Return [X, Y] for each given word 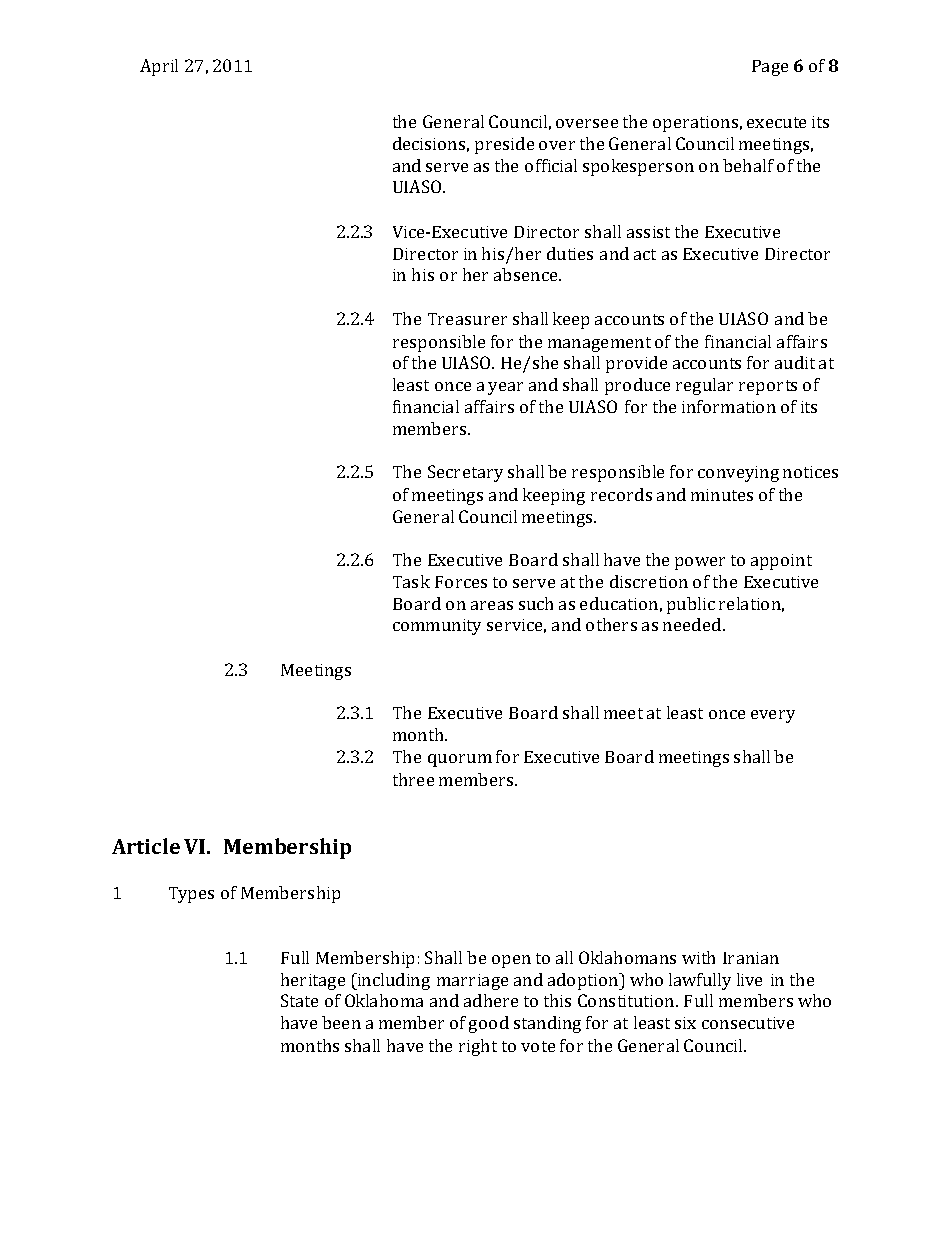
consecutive [748, 1023]
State [299, 1000]
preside [504, 145]
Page [770, 68]
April [159, 67]
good [489, 1024]
